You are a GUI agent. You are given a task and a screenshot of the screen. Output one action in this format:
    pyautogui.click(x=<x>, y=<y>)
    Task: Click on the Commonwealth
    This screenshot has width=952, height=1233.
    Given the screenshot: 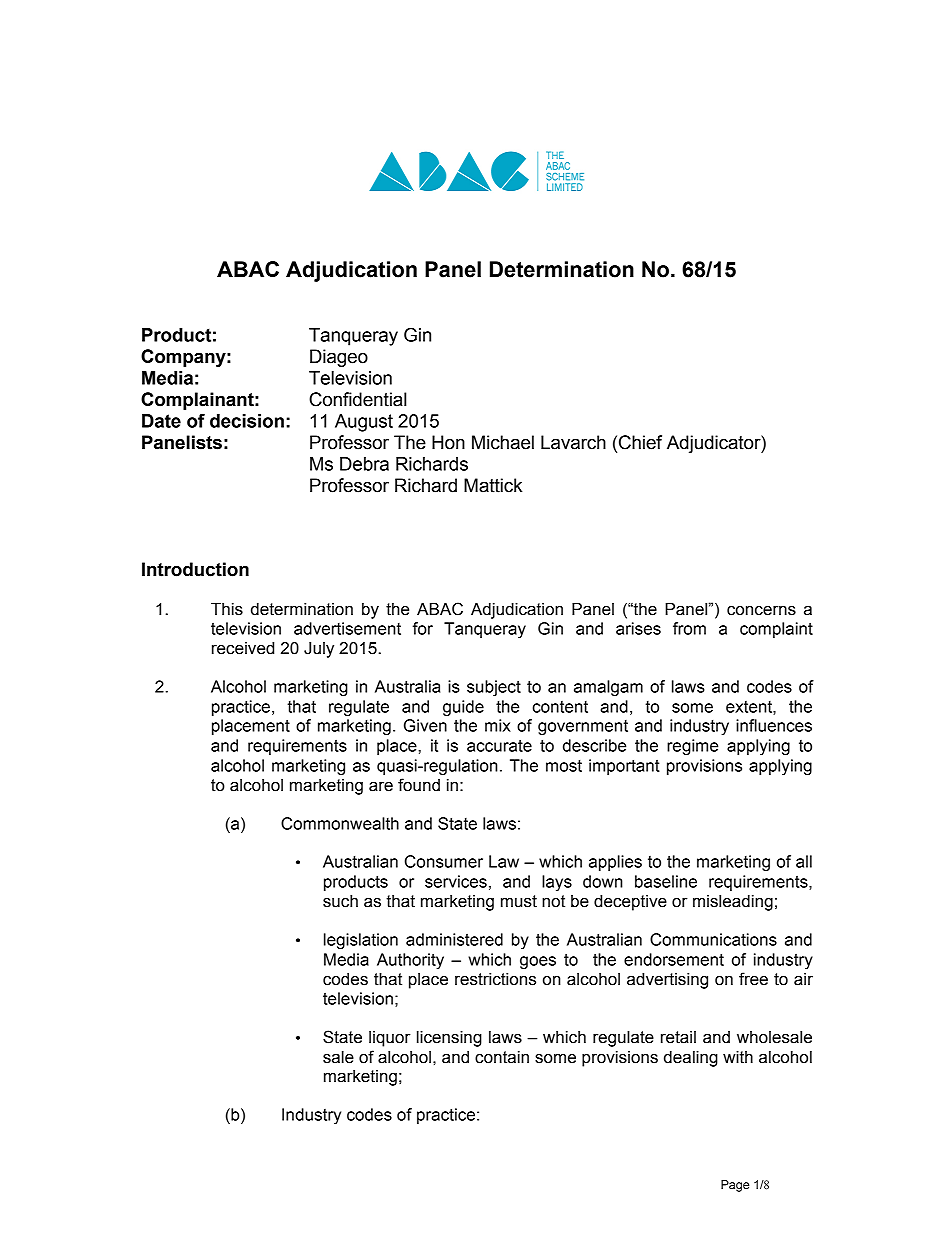 What is the action you would take?
    pyautogui.click(x=340, y=823)
